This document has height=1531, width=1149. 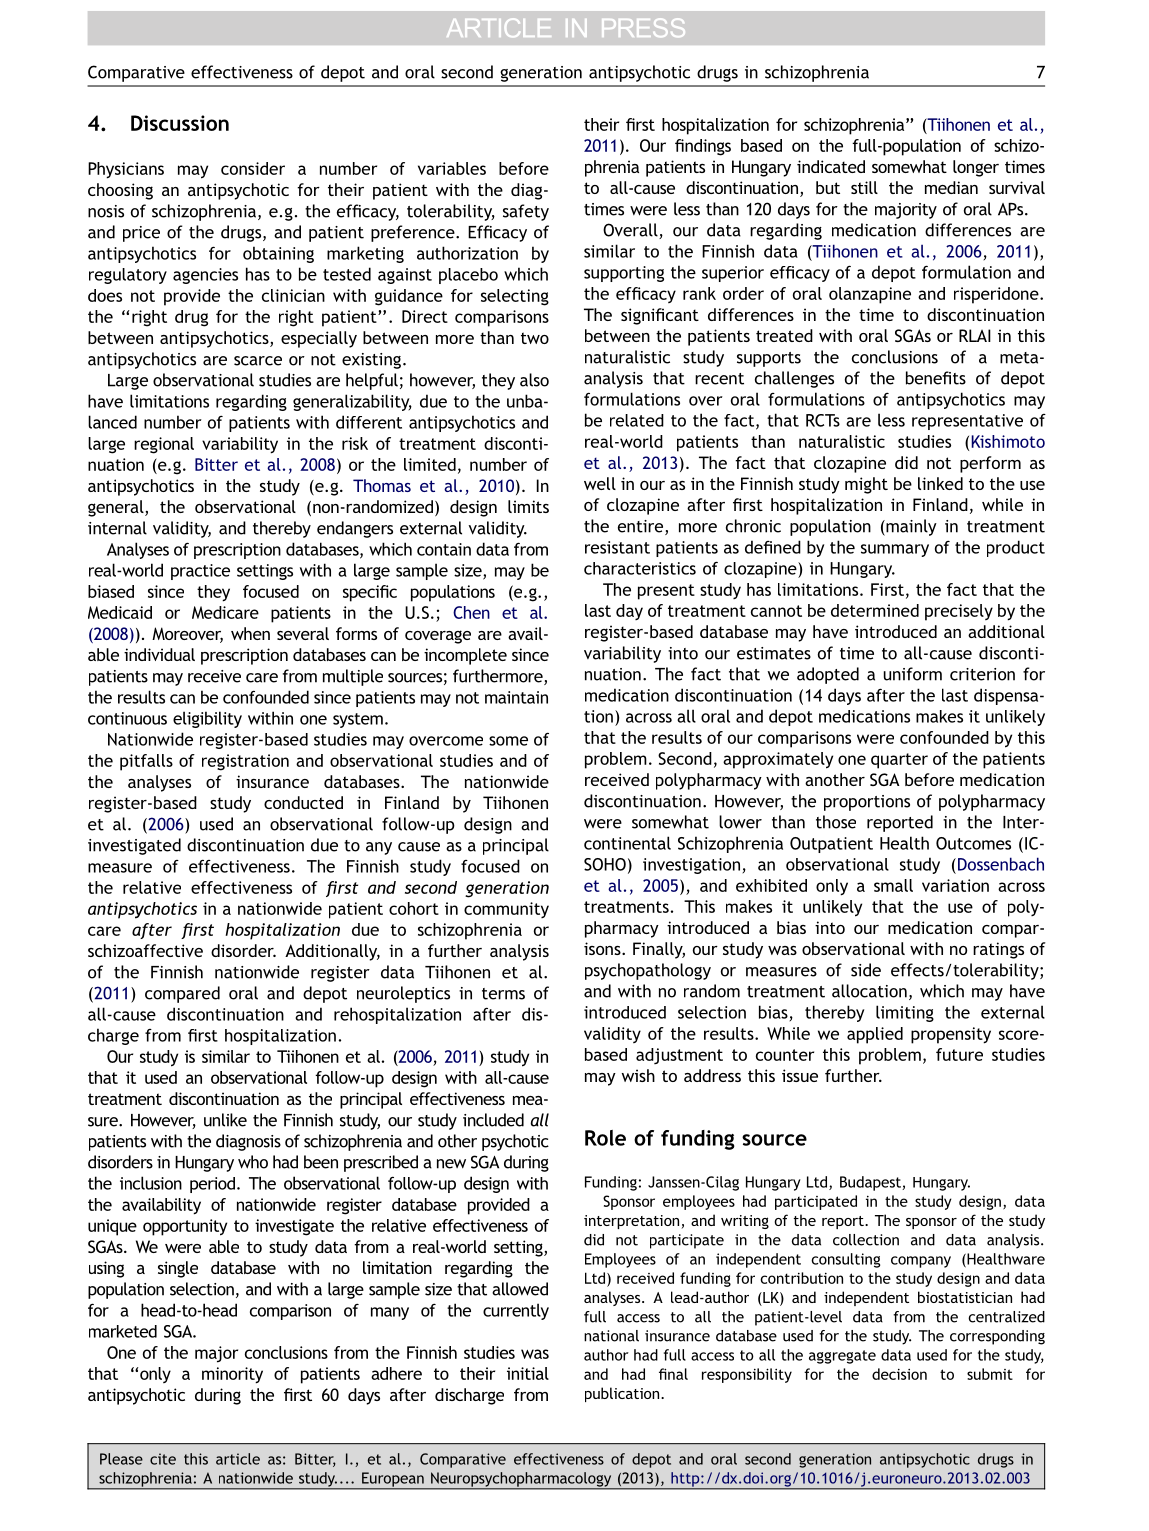 What do you see at coordinates (864, 187) in the document?
I see `still` at bounding box center [864, 187].
